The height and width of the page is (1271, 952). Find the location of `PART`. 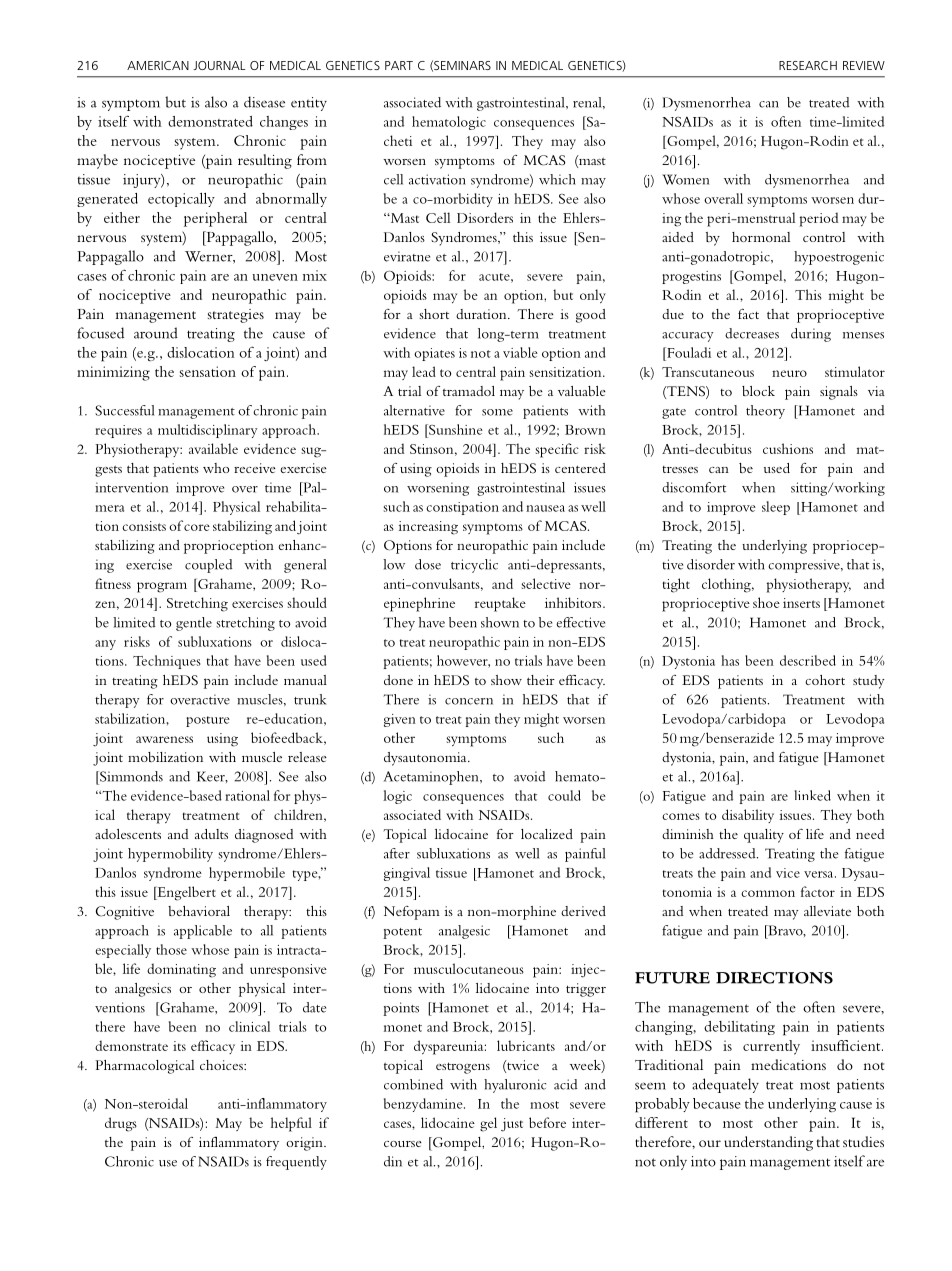

PART is located at coordinates (399, 65).
